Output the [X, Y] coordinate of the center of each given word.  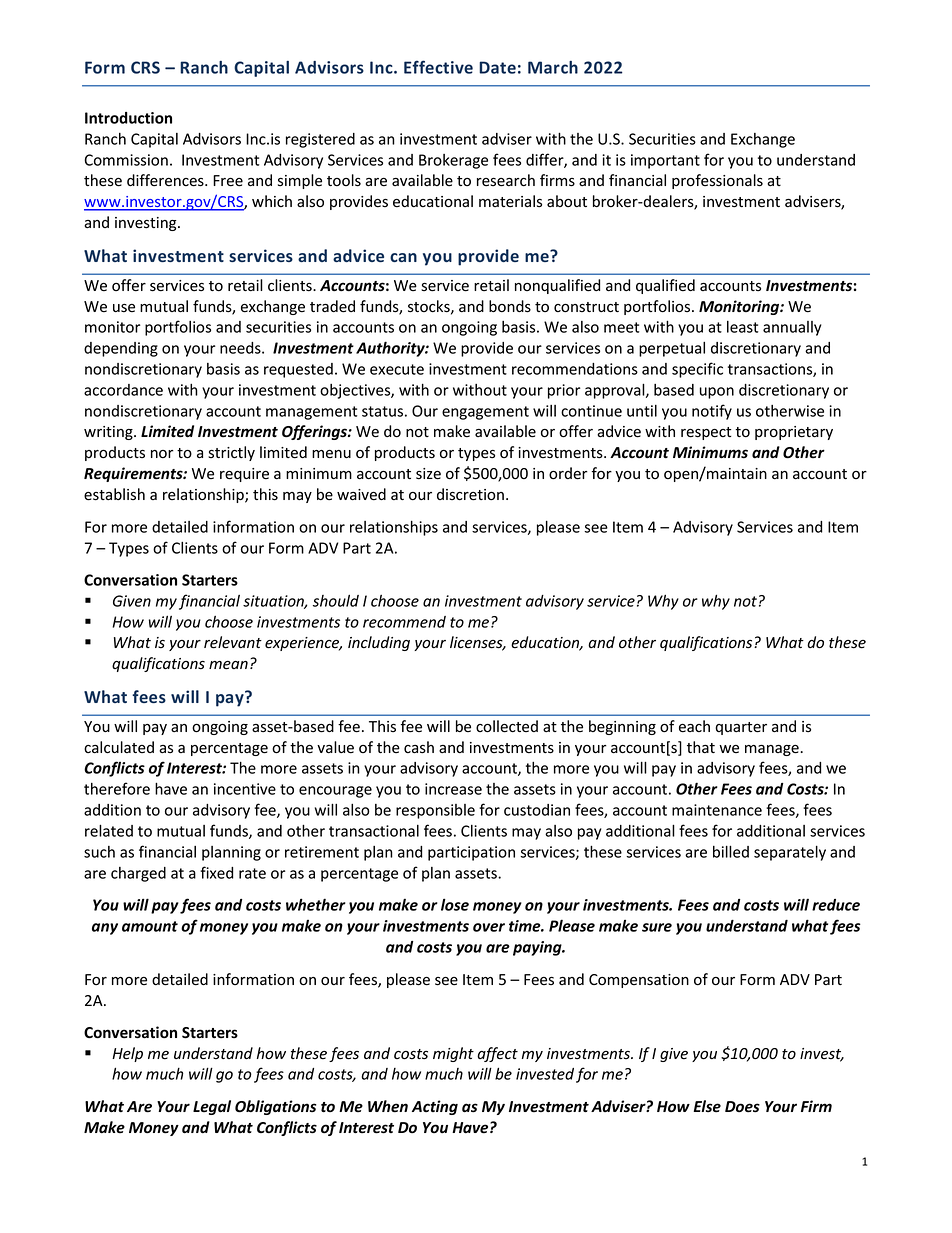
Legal [212, 1107]
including [379, 643]
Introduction [128, 118]
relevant [233, 642]
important [665, 161]
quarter [741, 728]
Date [497, 67]
